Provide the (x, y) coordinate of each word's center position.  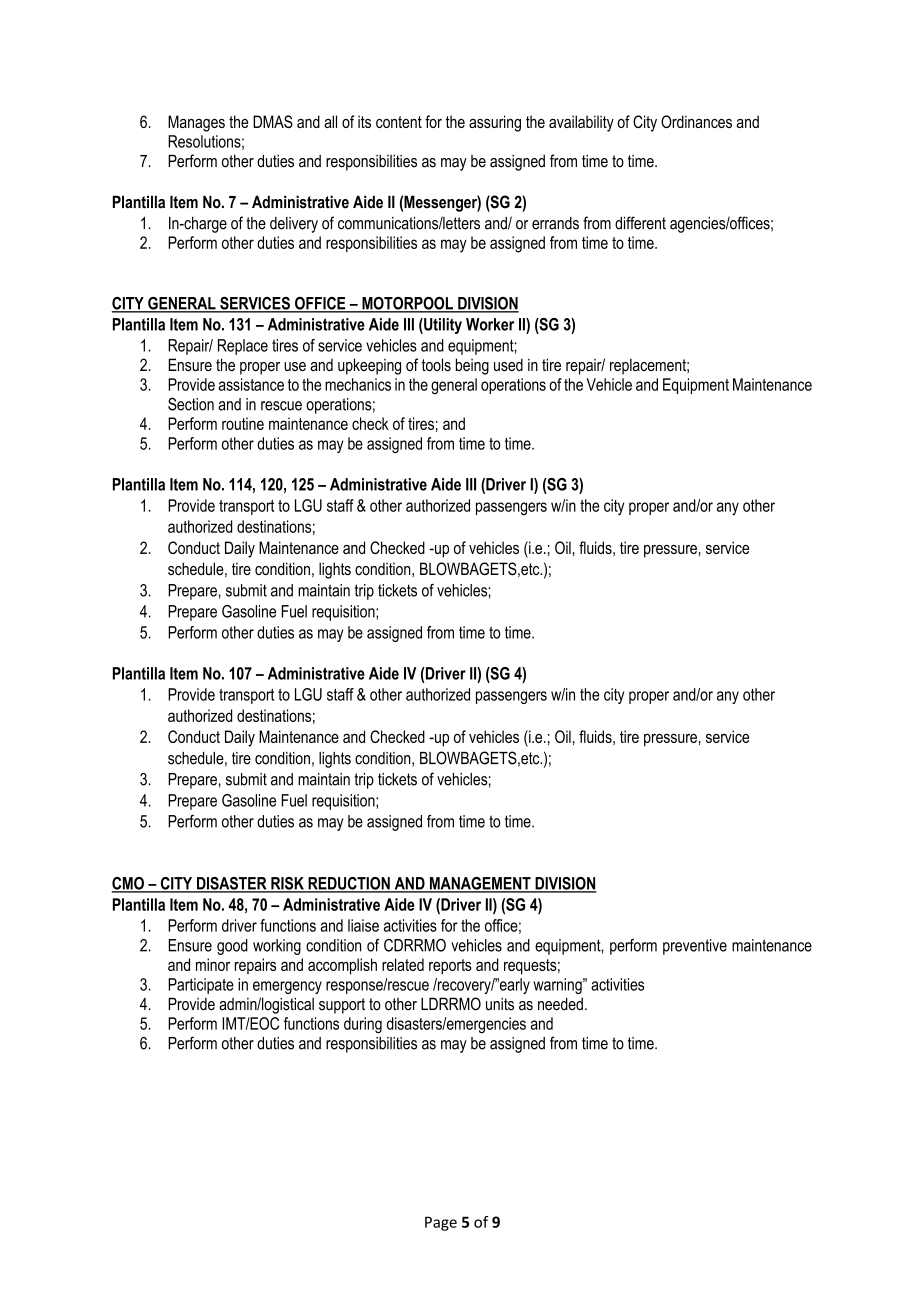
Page (441, 1223)
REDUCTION (349, 884)
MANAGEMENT (480, 884)
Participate (201, 986)
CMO (129, 884)
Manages (196, 123)
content (399, 122)
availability (581, 123)
